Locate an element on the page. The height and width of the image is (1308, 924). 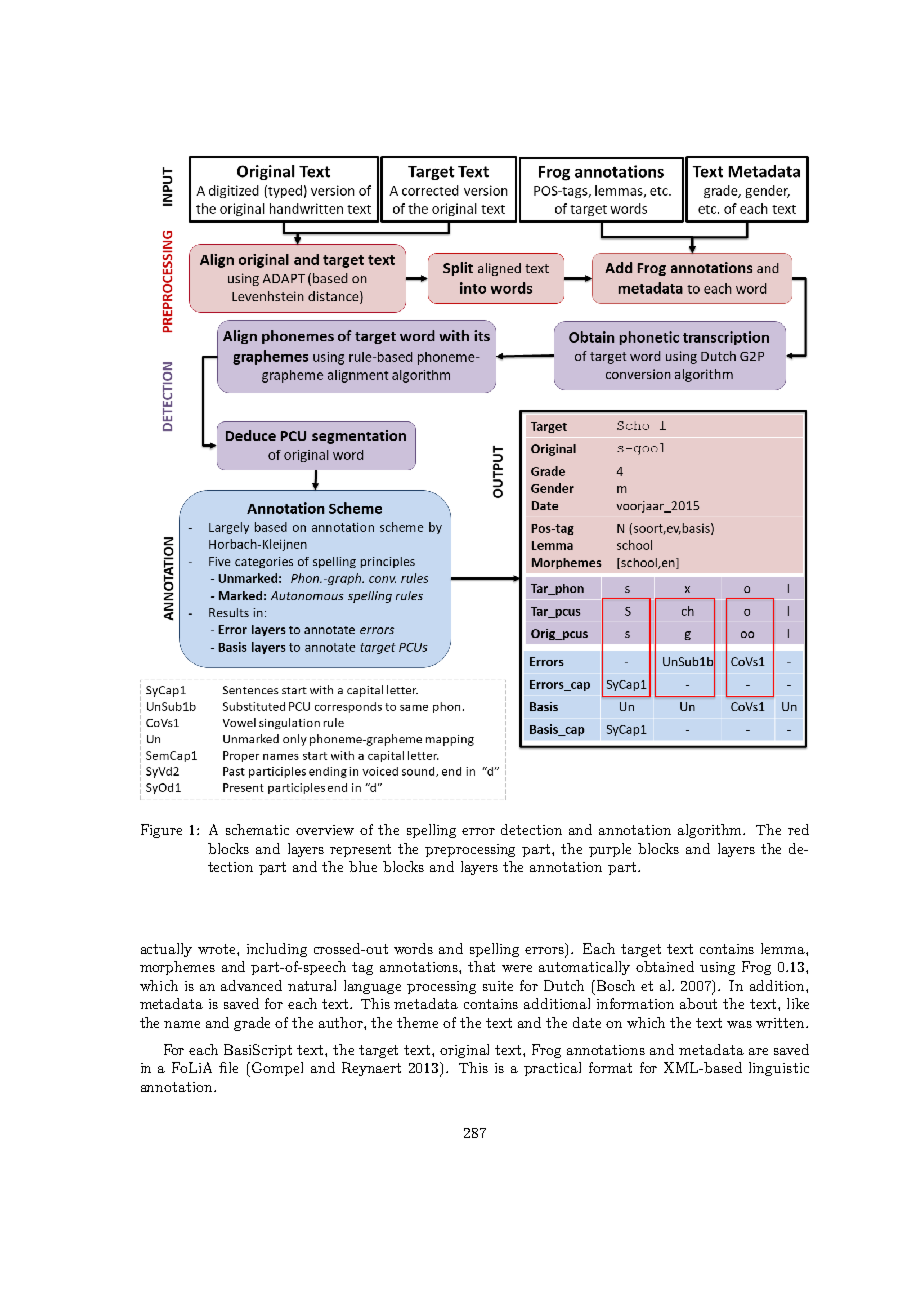
using is located at coordinates (717, 968).
